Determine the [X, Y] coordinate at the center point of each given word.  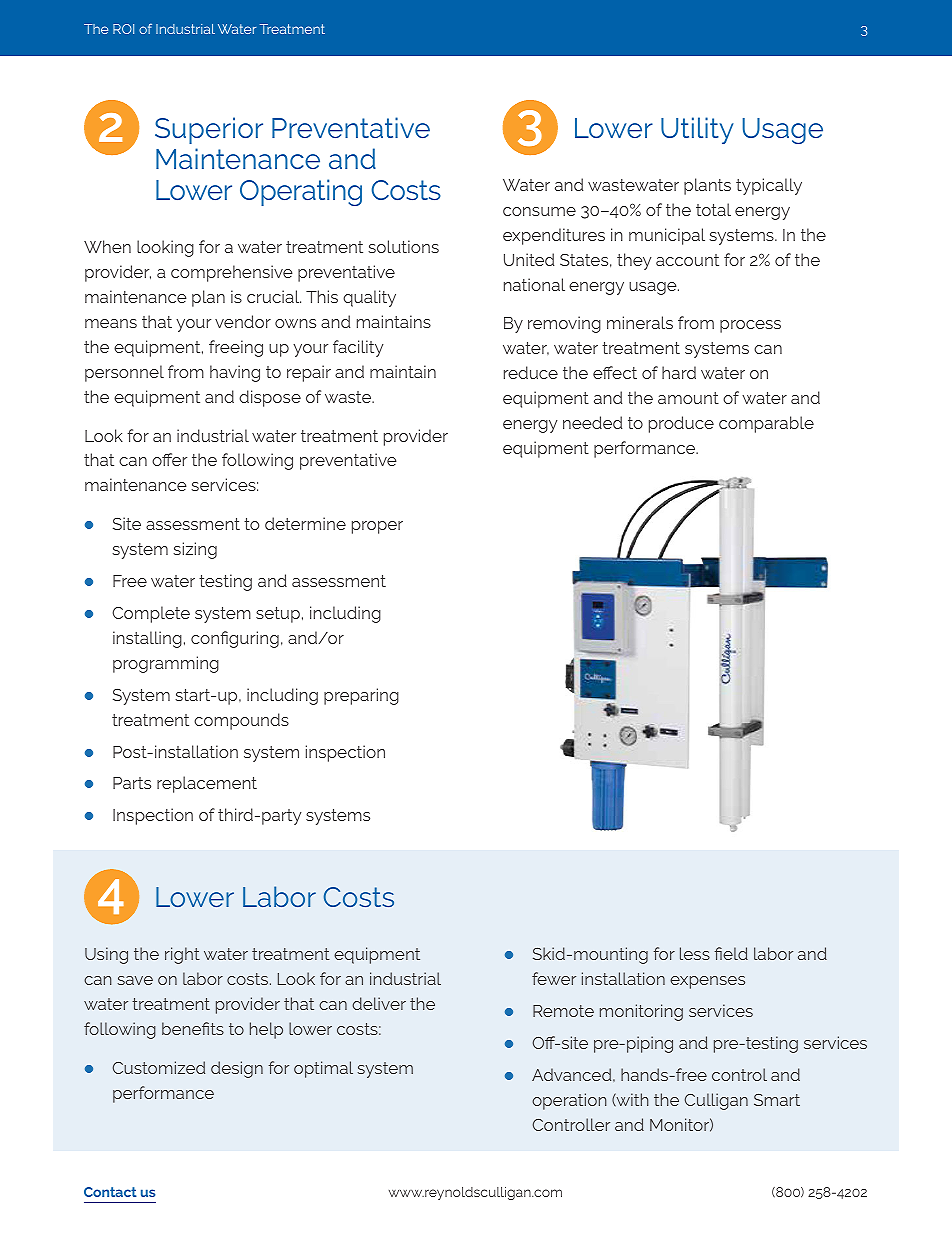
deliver [379, 1003]
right [182, 955]
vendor [243, 321]
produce [681, 424]
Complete [151, 614]
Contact [110, 1192]
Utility [697, 130]
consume [539, 211]
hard [679, 372]
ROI [123, 29]
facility [358, 348]
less [695, 953]
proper [377, 527]
